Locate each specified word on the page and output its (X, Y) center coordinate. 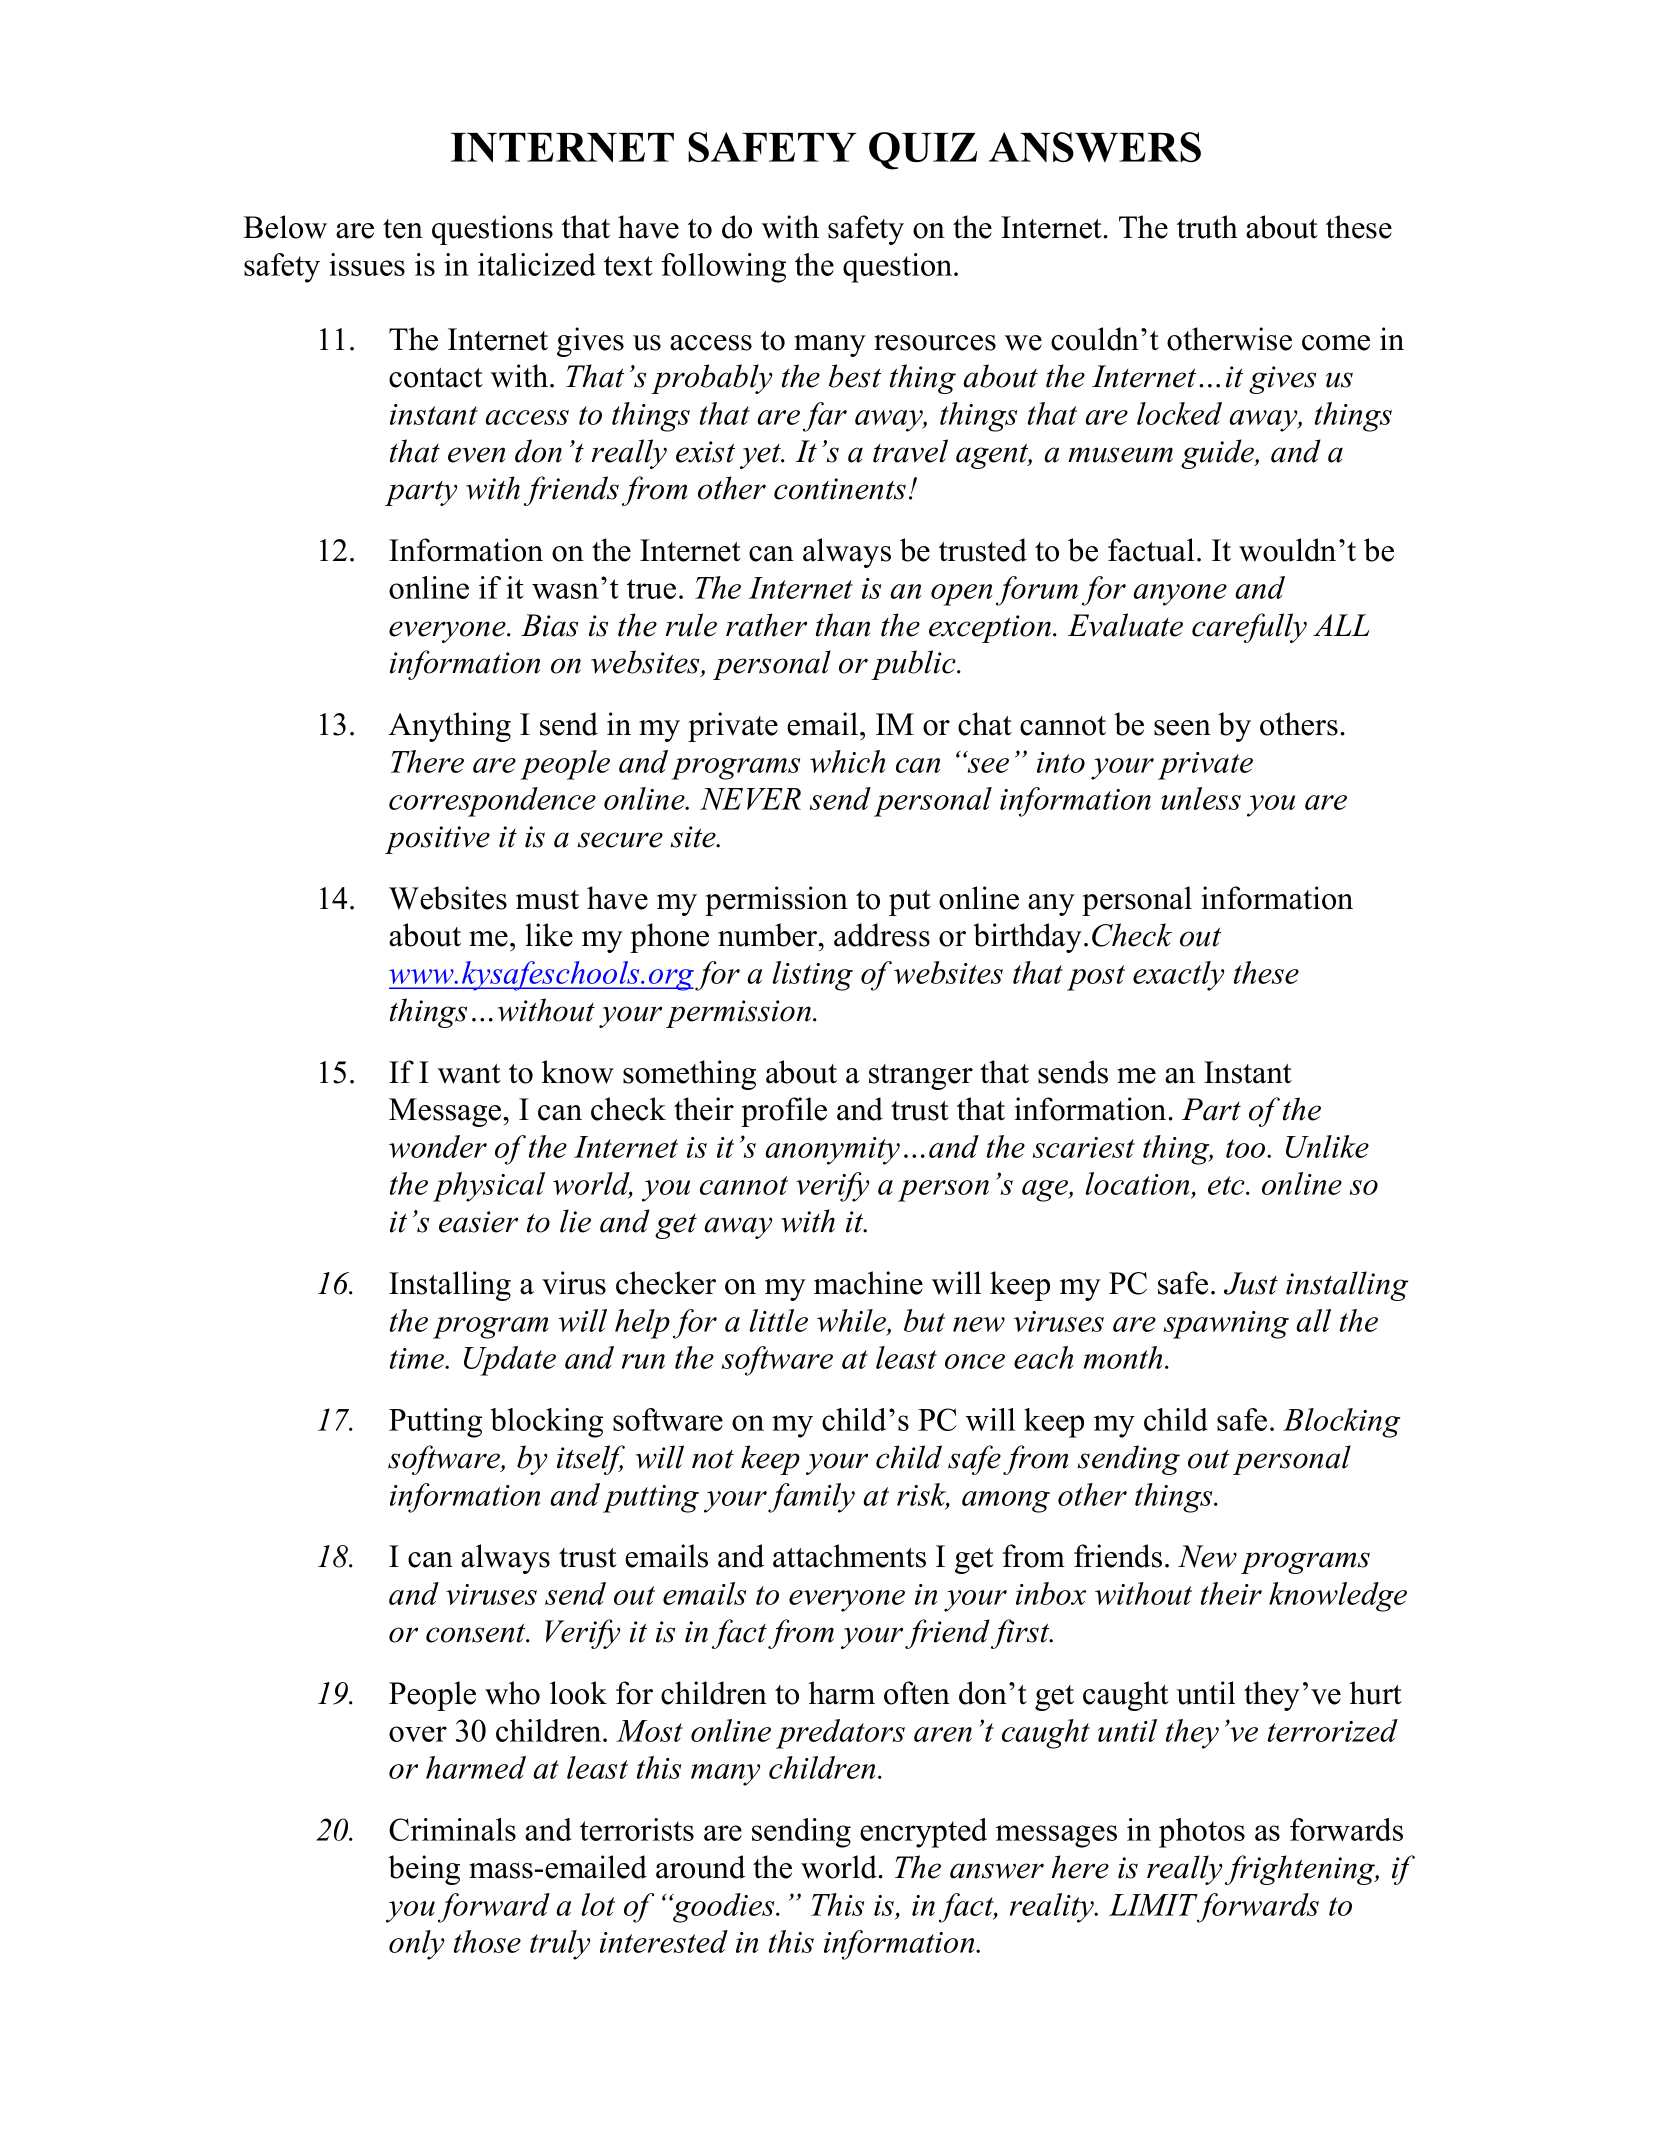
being (424, 1870)
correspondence (492, 802)
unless (1201, 798)
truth (1207, 227)
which (847, 761)
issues (367, 264)
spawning (1226, 1325)
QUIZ (923, 151)
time (418, 1358)
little (778, 1320)
